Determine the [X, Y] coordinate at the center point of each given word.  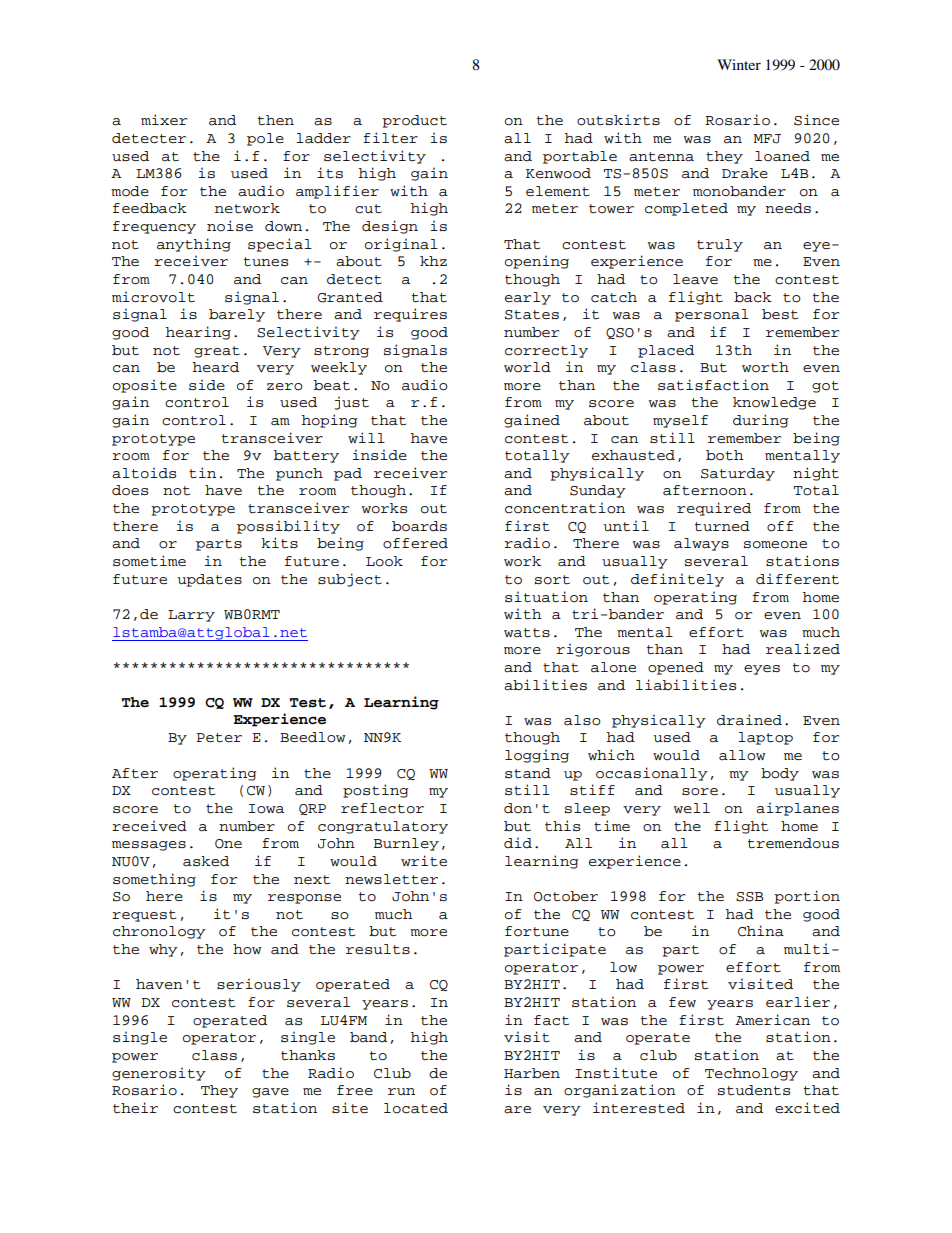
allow [742, 755]
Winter [739, 64]
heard [216, 367]
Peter [219, 738]
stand [528, 773]
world [527, 367]
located [416, 1108]
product [414, 121]
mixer [164, 119]
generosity [159, 1074]
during [760, 421]
